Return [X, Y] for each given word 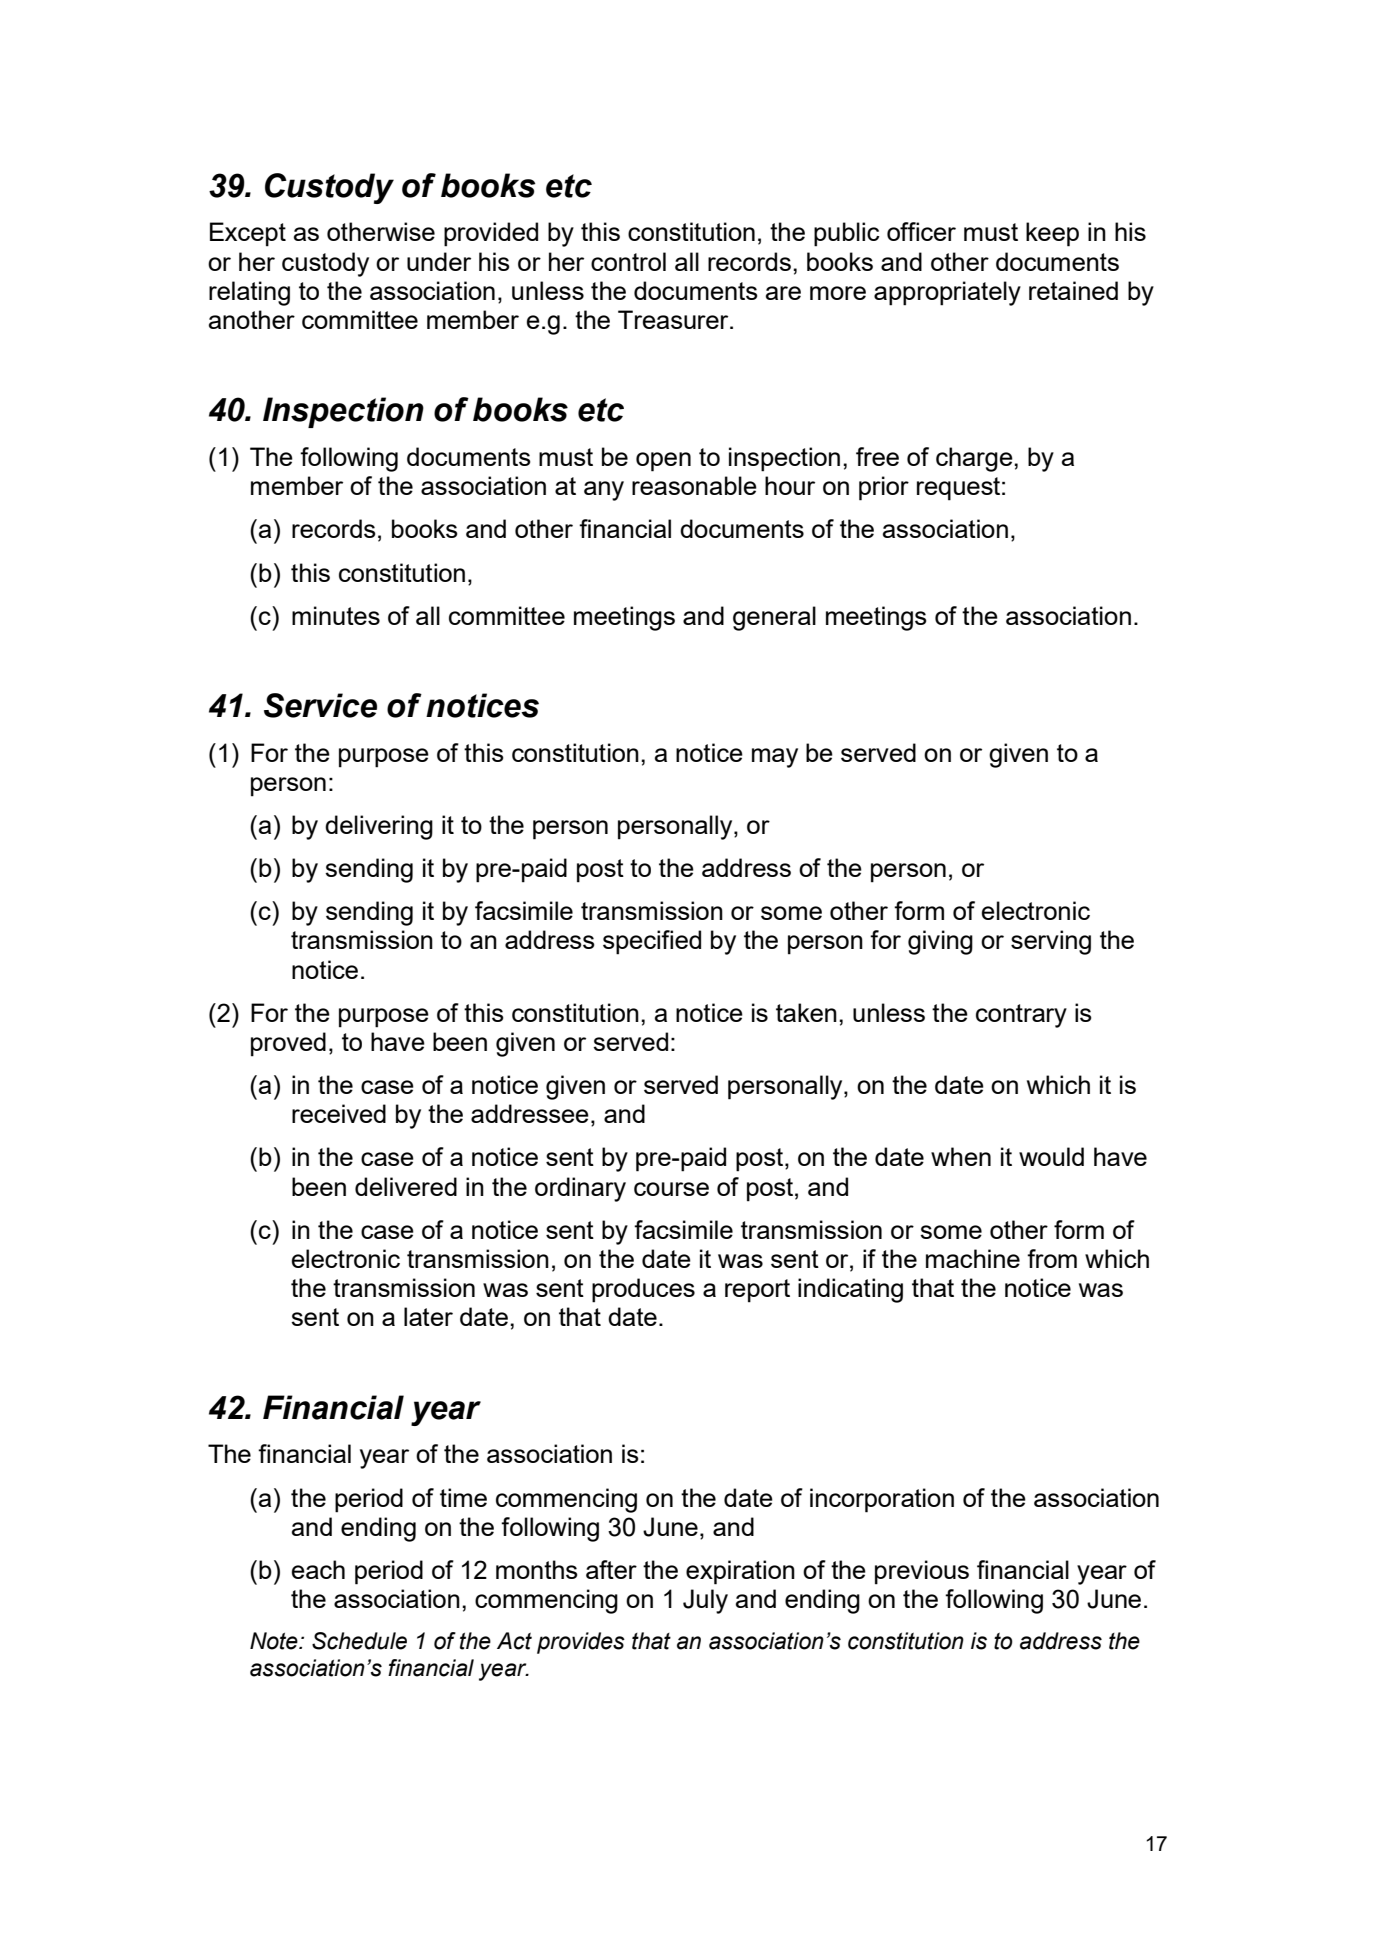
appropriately [947, 293]
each [318, 1569]
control [628, 261]
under [439, 261]
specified [652, 942]
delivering [379, 827]
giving [940, 942]
